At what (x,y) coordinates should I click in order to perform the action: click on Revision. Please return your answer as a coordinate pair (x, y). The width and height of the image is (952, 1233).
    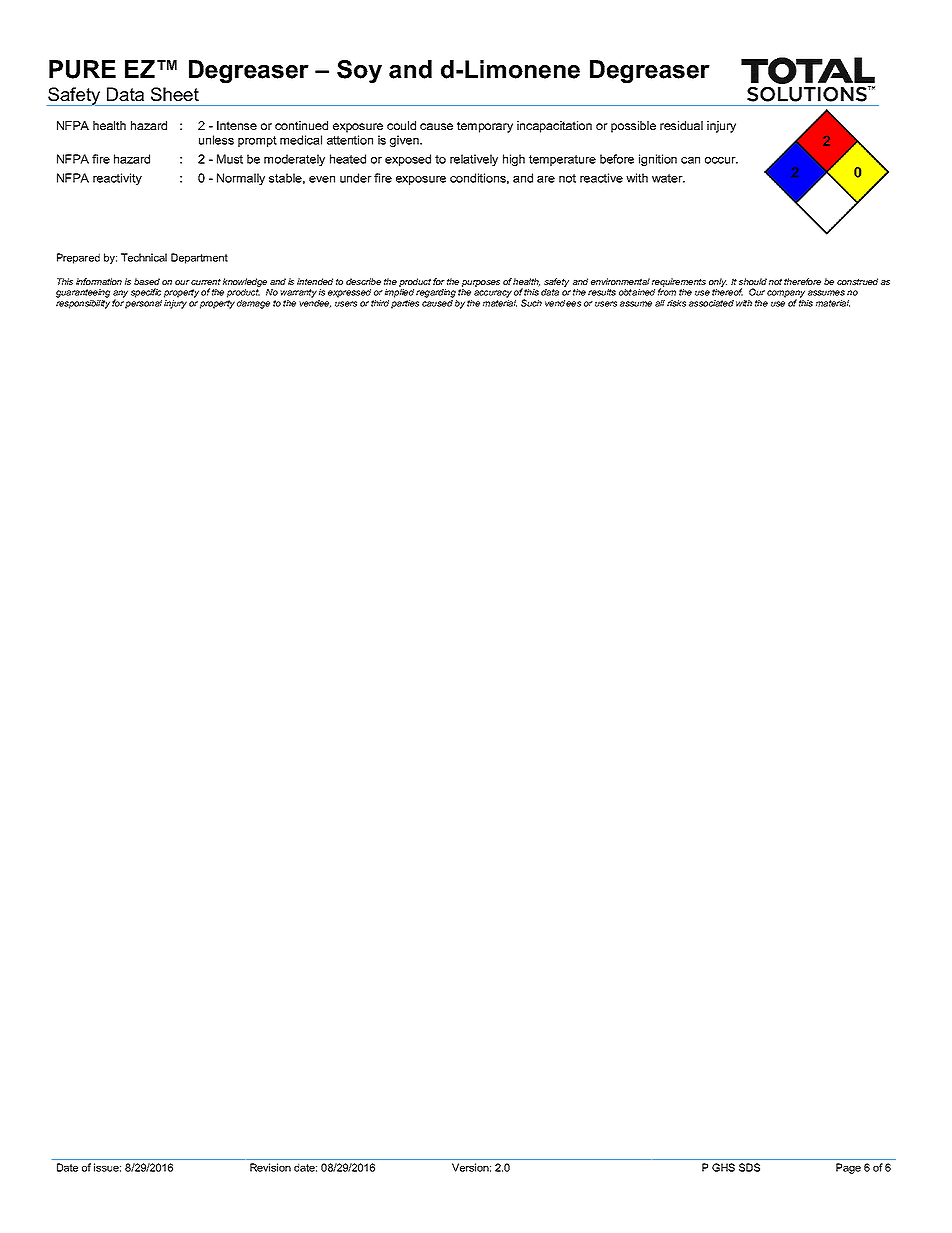
    Looking at the image, I should click on (270, 1167).
